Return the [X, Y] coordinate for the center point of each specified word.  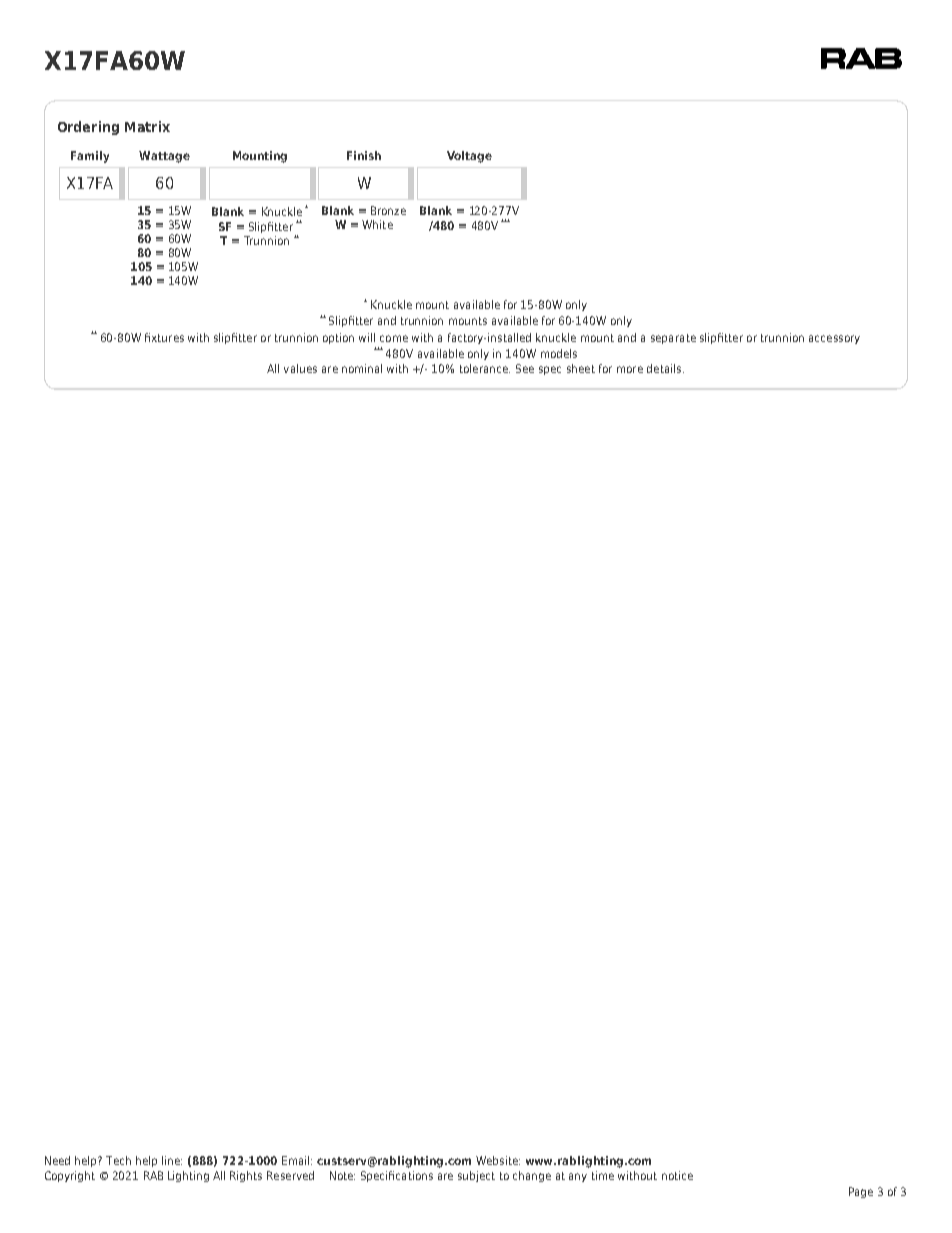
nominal [362, 368]
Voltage [469, 157]
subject [476, 1176]
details [665, 368]
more [630, 369]
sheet [581, 368]
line [172, 1160]
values [300, 368]
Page [861, 1192]
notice [677, 1175]
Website [498, 1160]
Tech [118, 1160]
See [525, 368]
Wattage [164, 157]
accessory [834, 339]
